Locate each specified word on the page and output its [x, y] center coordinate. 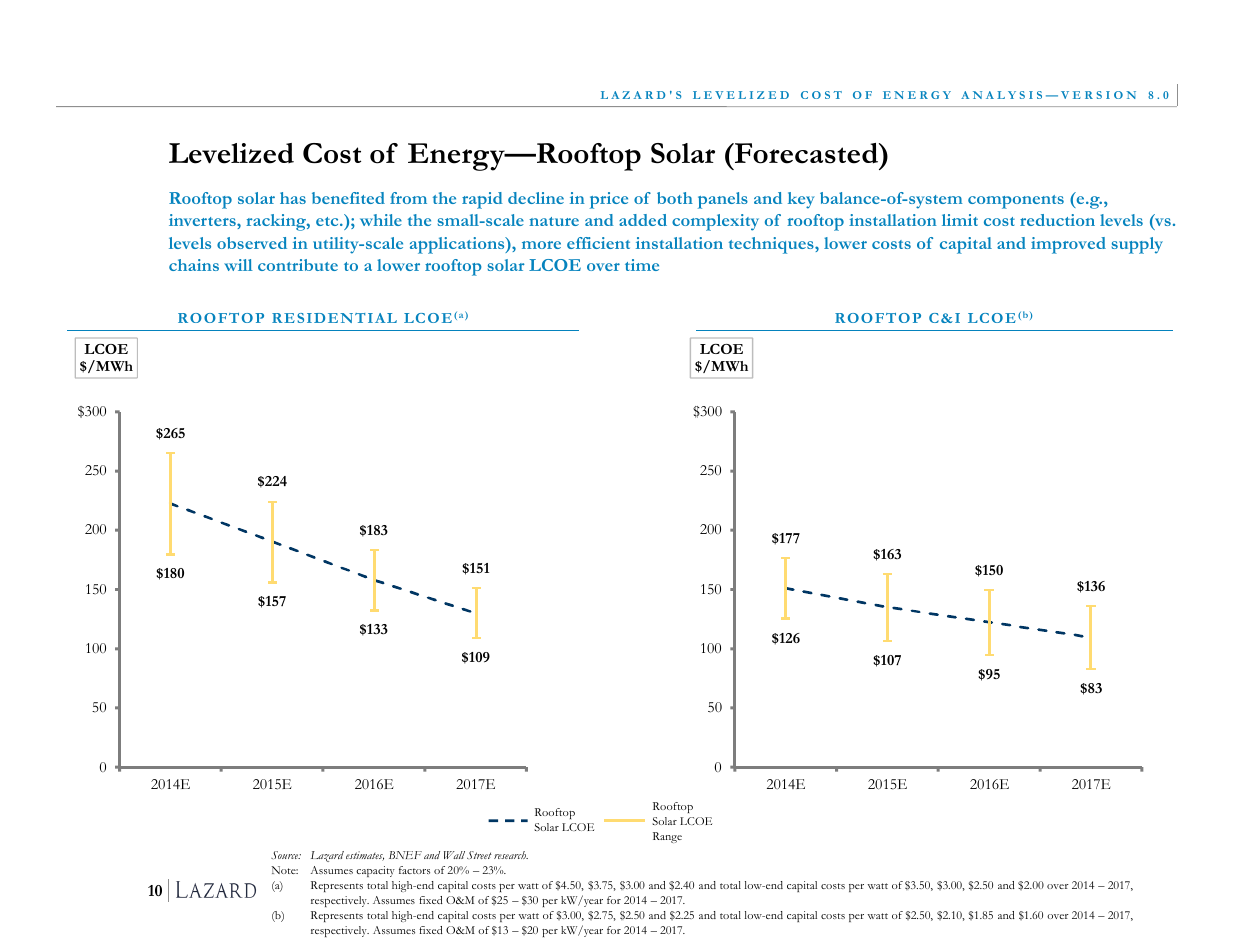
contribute [298, 265]
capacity [375, 871]
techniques [772, 245]
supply [1137, 245]
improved [1068, 245]
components [1016, 202]
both [675, 198]
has [293, 198]
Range [667, 837]
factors [414, 870]
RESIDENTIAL [334, 318]
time [642, 265]
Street [479, 855]
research [511, 855]
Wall [454, 855]
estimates [365, 856]
